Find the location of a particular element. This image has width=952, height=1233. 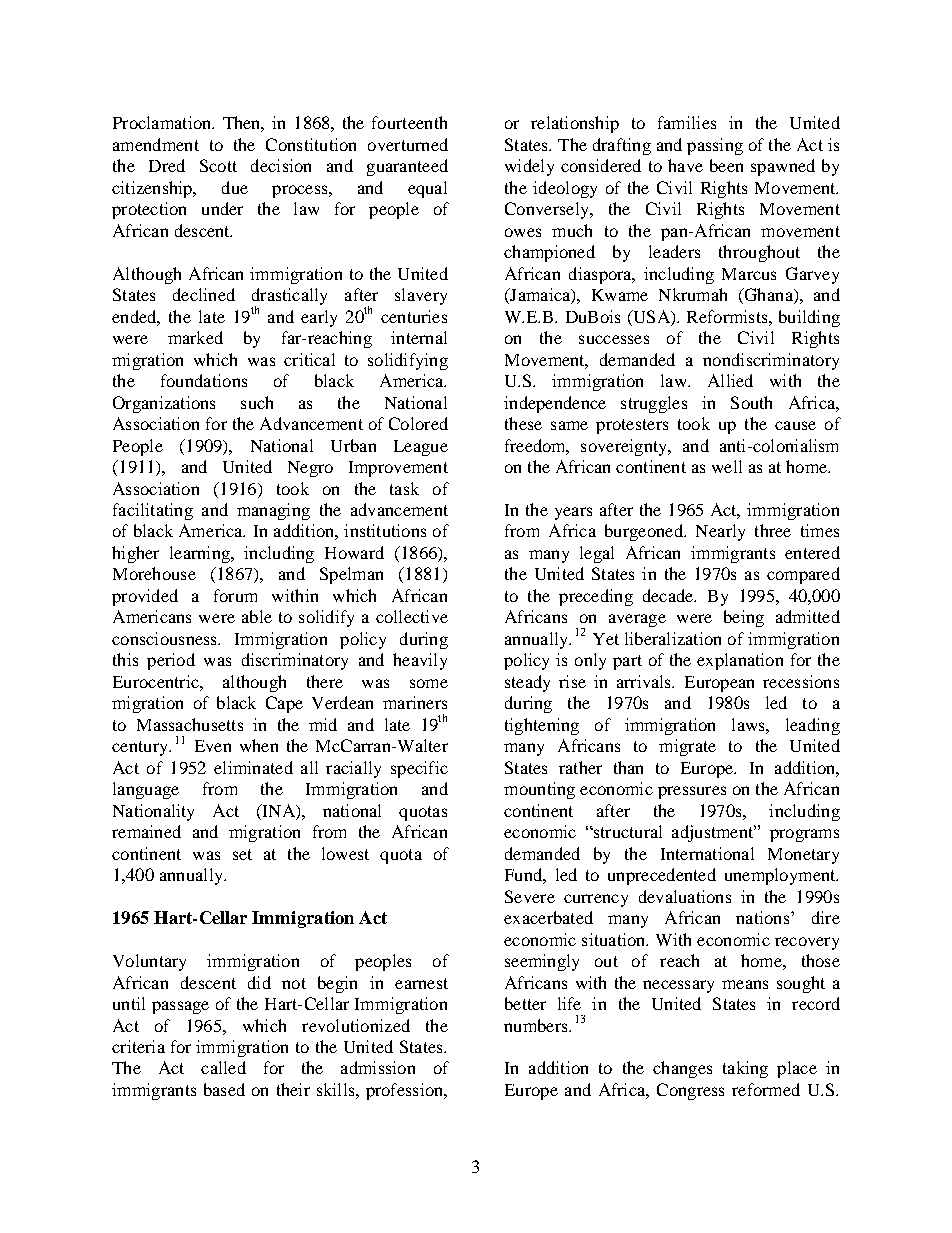

Scott is located at coordinates (218, 165).
